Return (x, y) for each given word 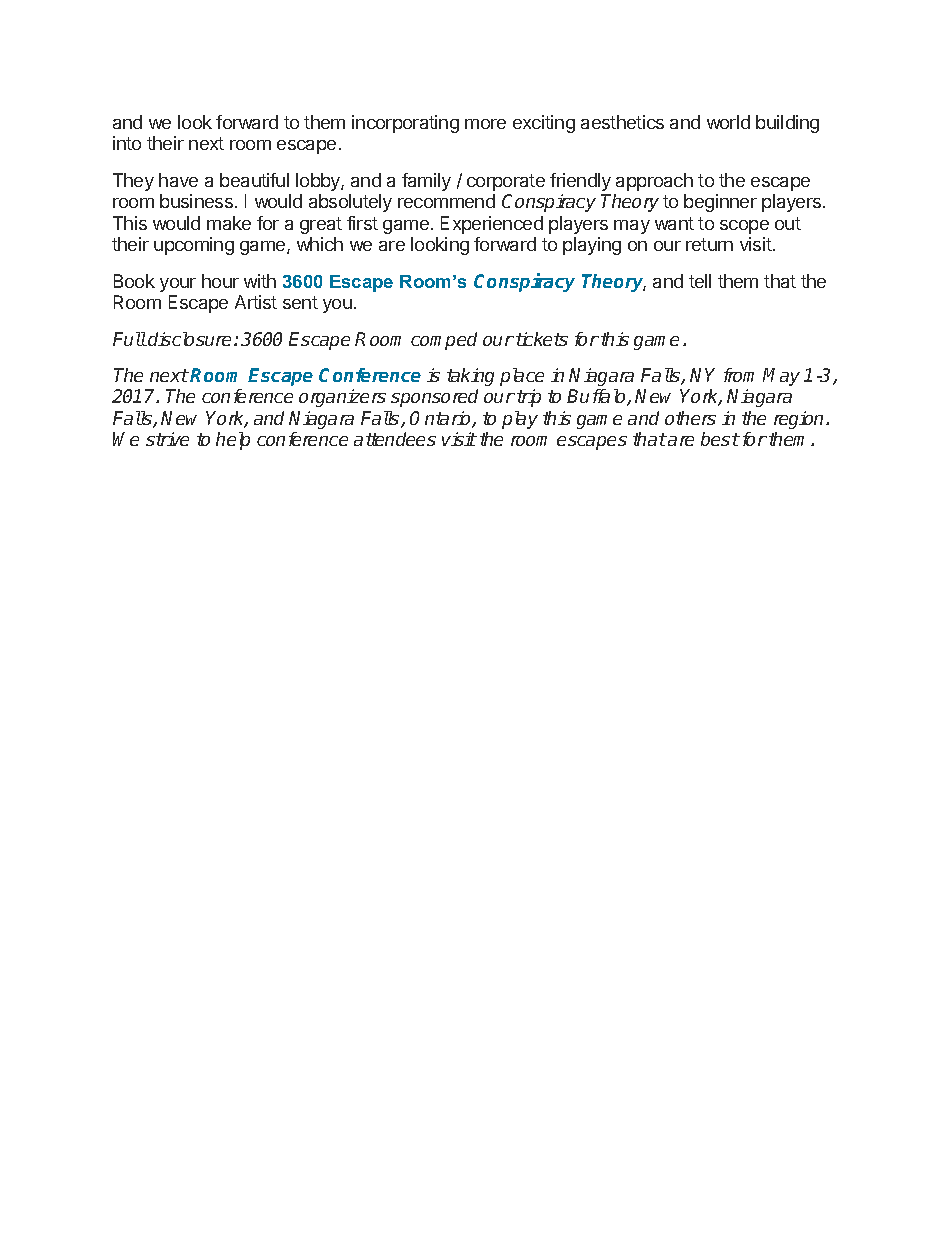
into (127, 143)
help (233, 441)
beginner (720, 203)
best (720, 439)
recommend (446, 201)
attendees (395, 439)
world (728, 122)
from (739, 375)
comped (444, 341)
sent (300, 302)
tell (700, 281)
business (196, 201)
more (485, 124)
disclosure (188, 339)
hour (220, 281)
